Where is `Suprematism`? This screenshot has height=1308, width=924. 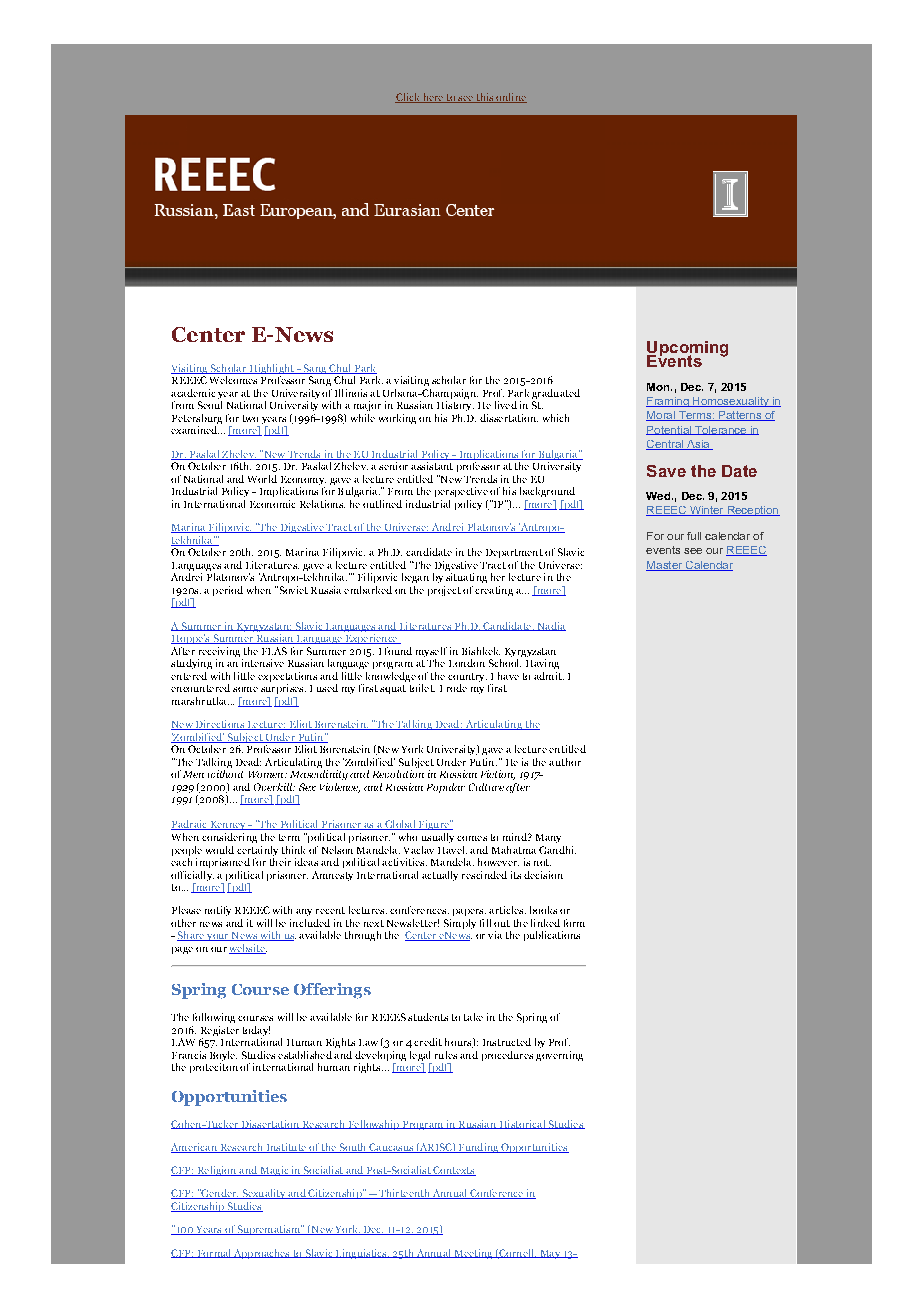
Suprematism is located at coordinates (269, 1230).
